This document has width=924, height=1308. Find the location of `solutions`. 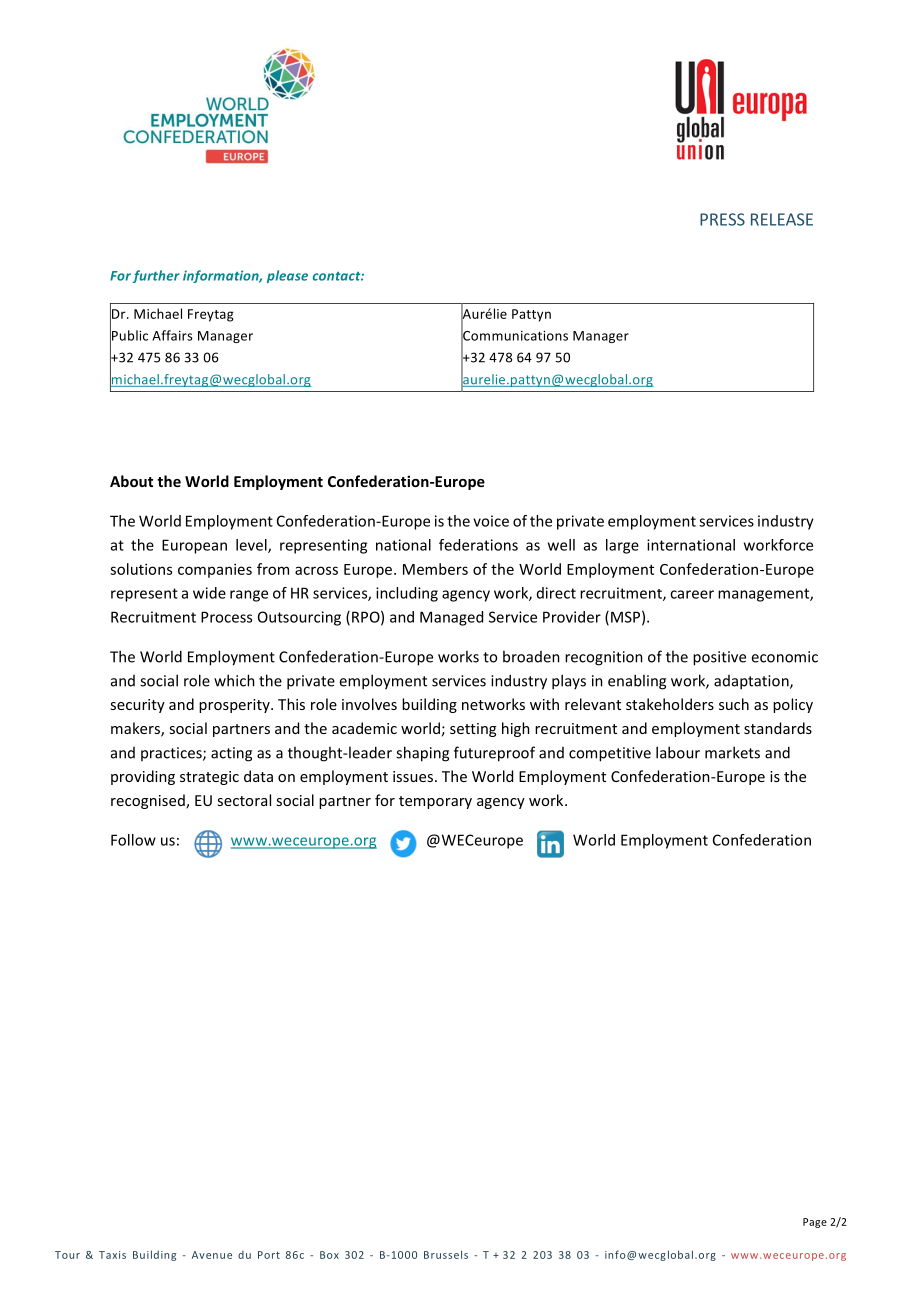

solutions is located at coordinates (141, 569).
